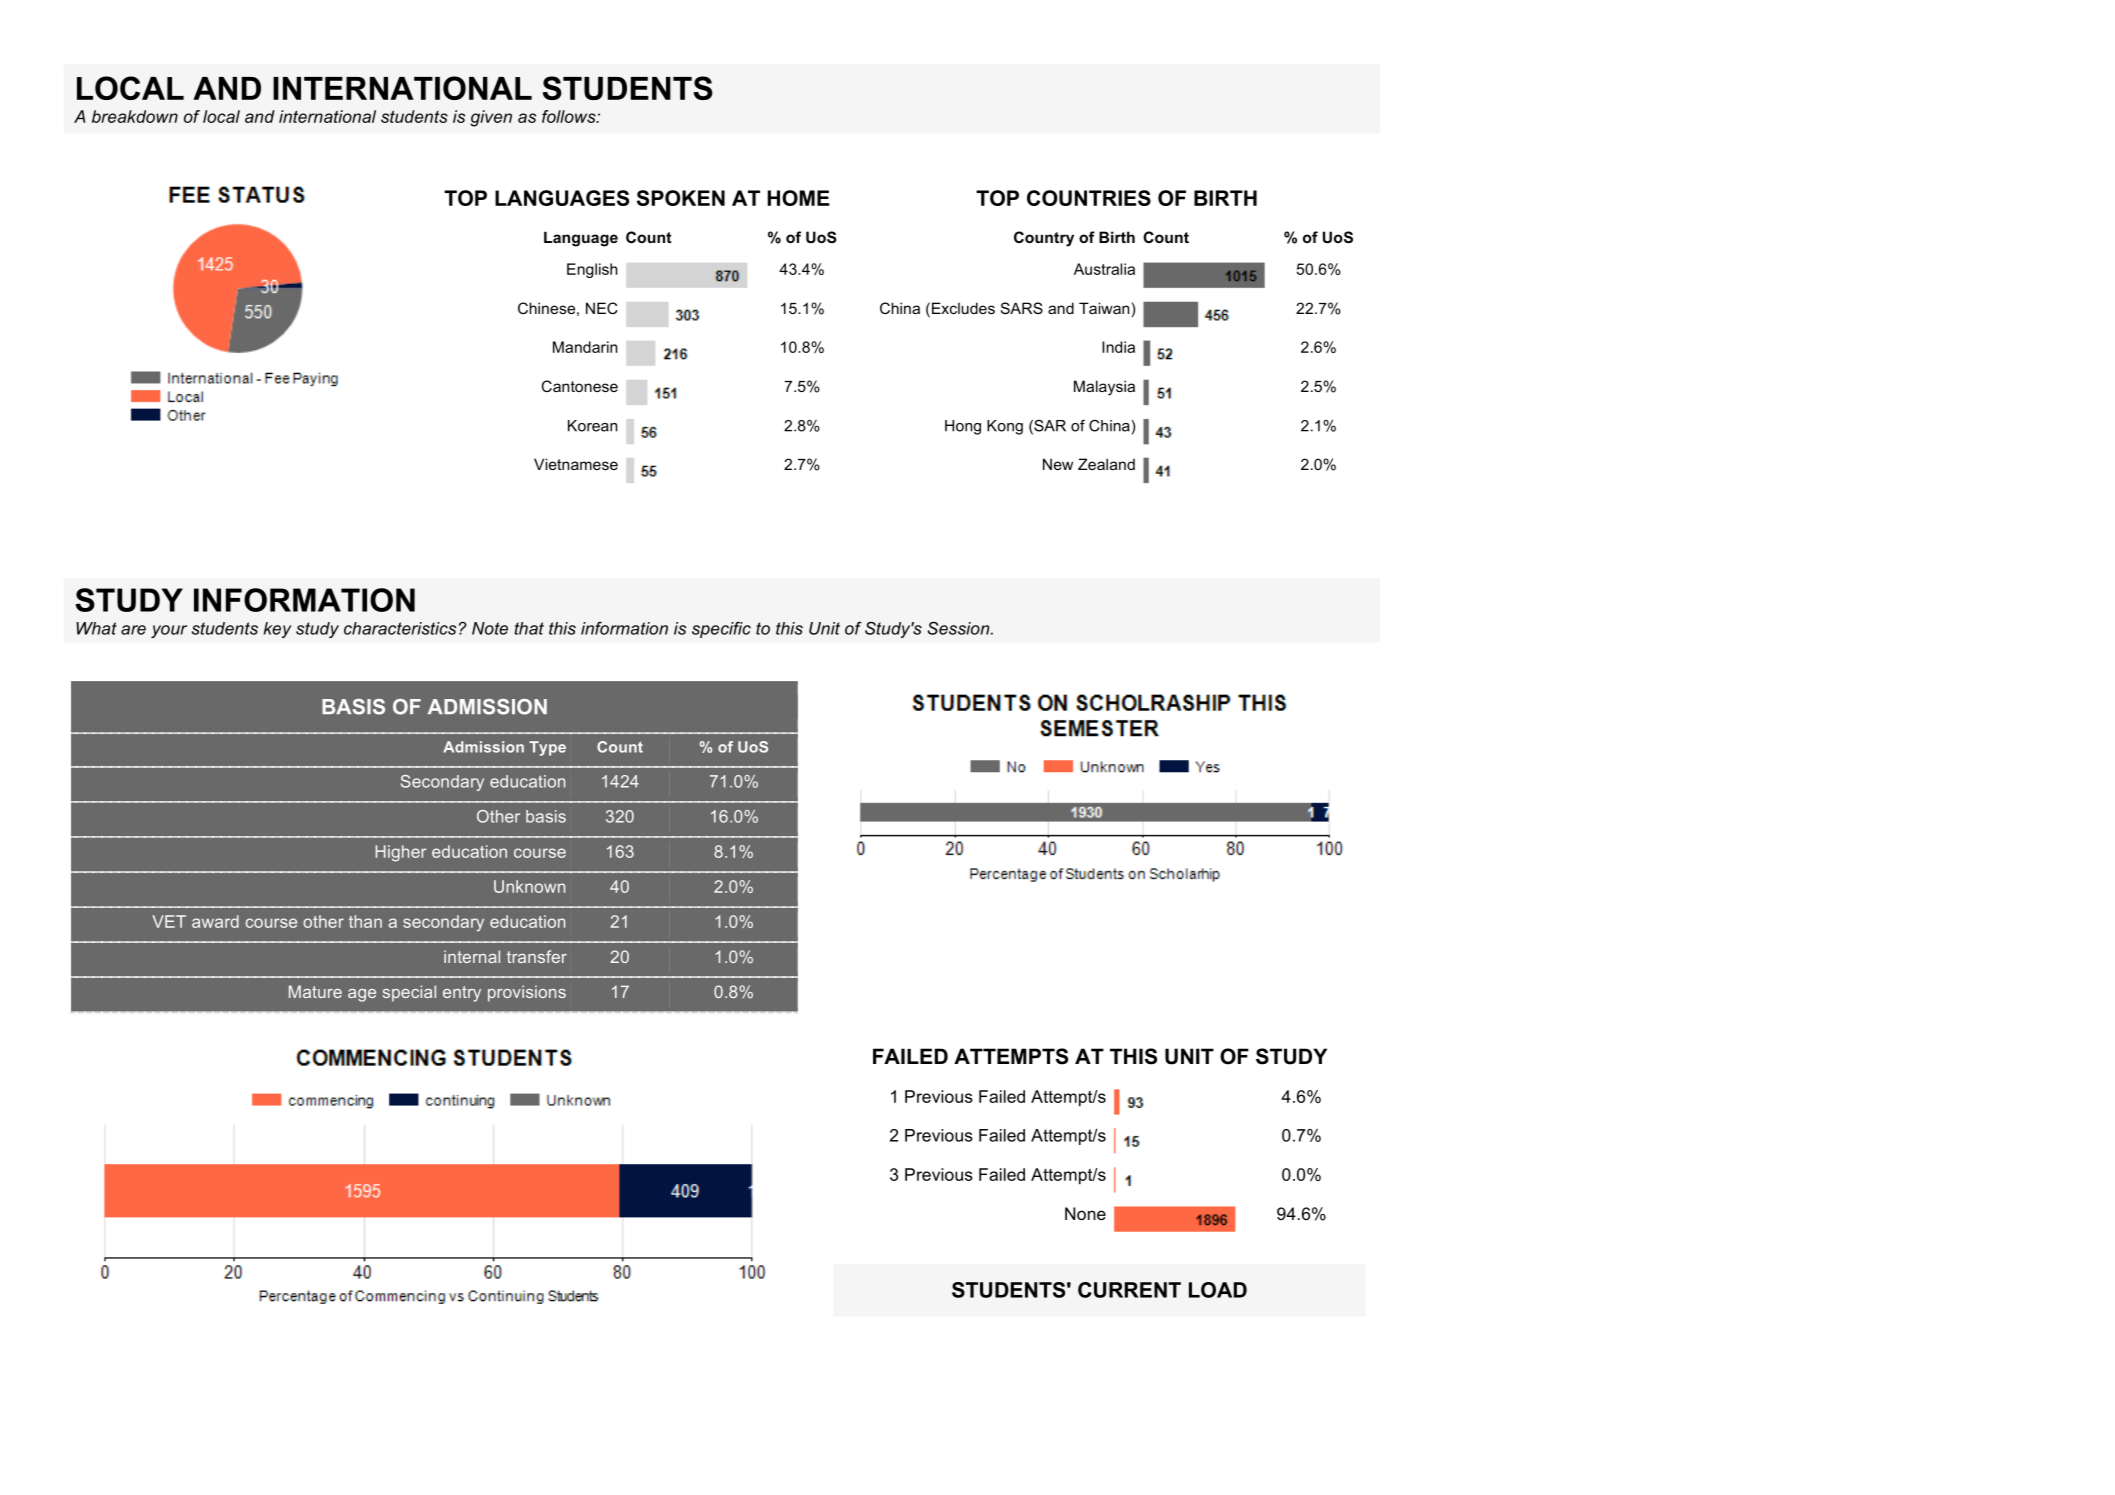 This document has height=1495, width=2115. I want to click on Australia, so click(1104, 269).
